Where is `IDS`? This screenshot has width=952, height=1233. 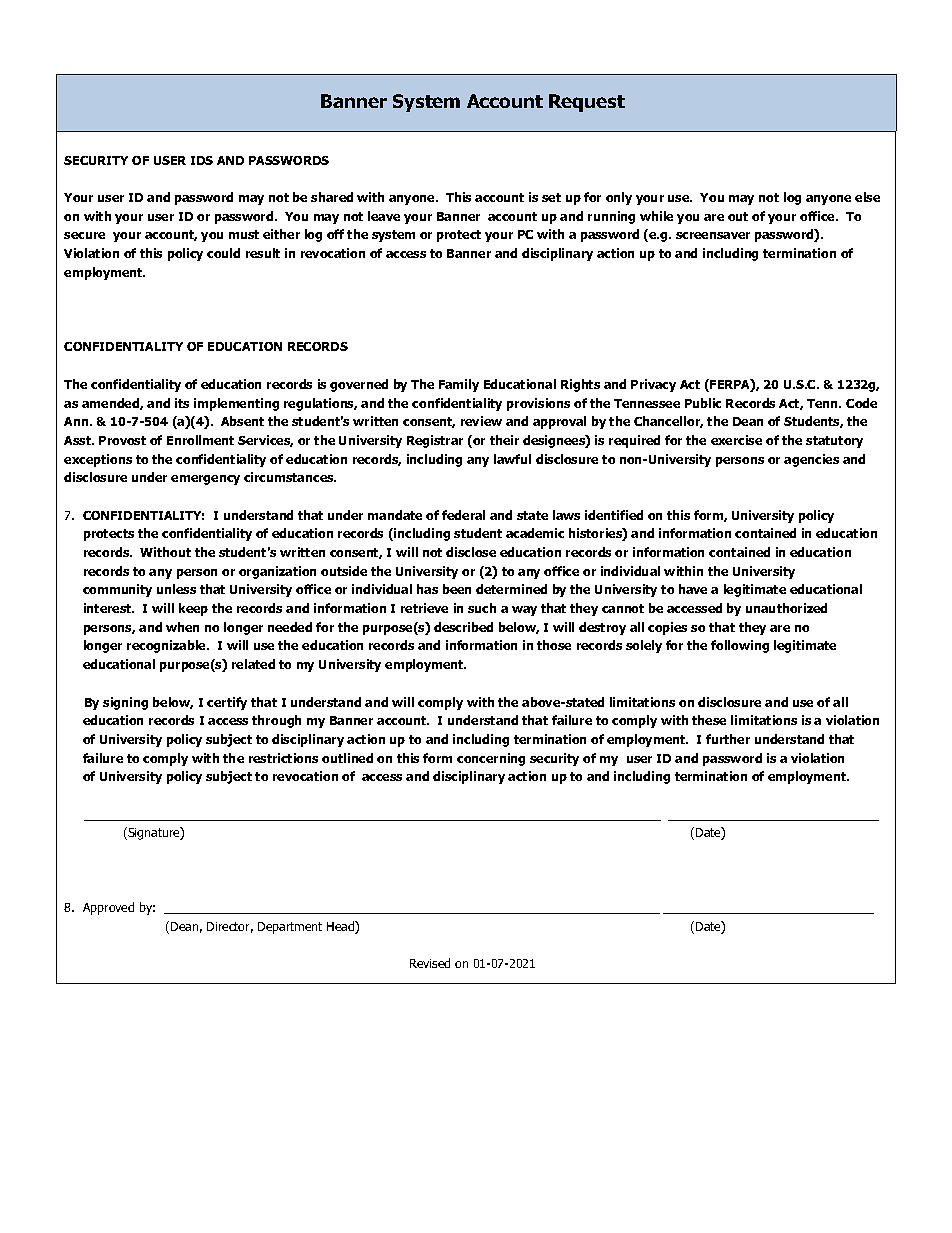 IDS is located at coordinates (202, 160).
